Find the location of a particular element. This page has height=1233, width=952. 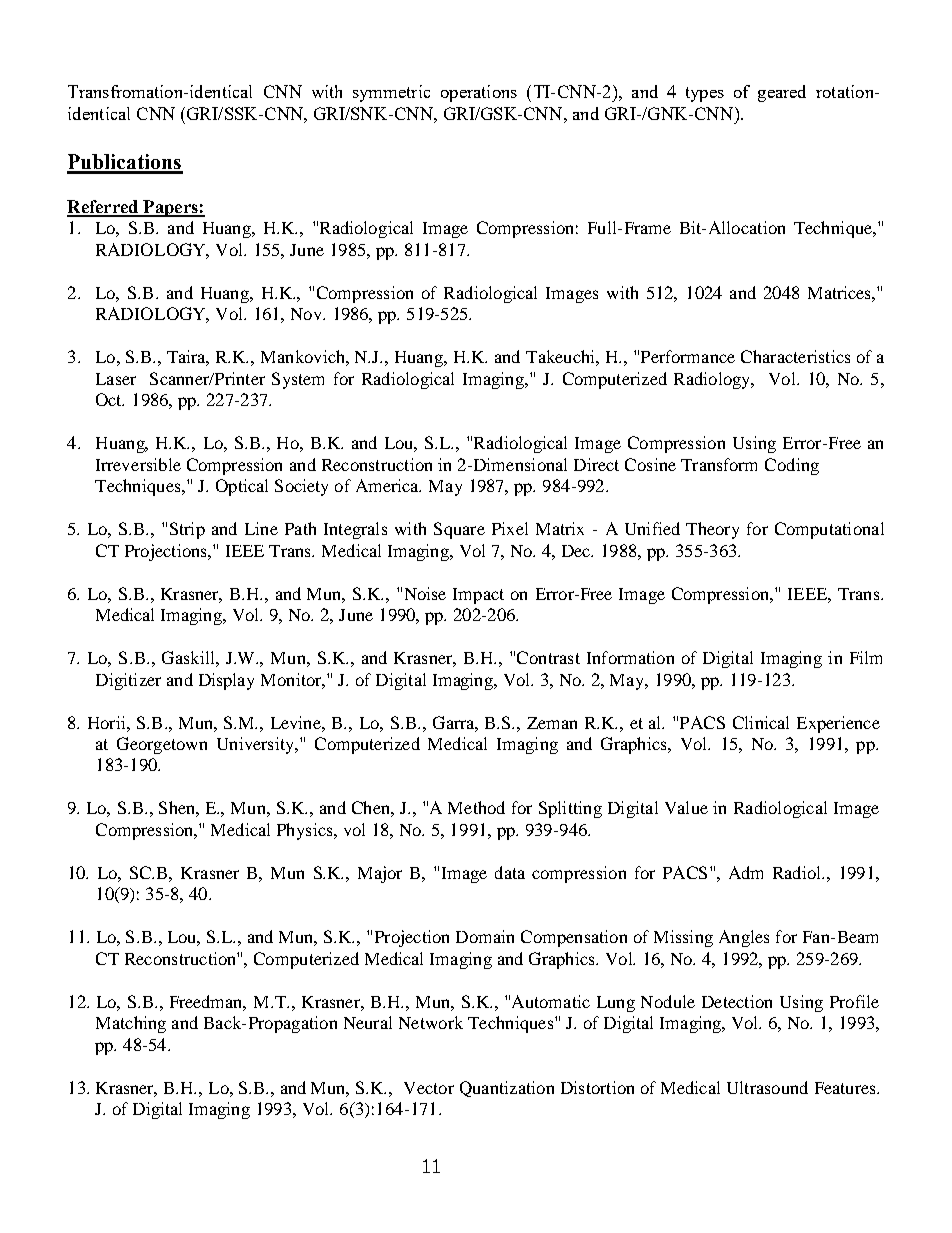

Matching is located at coordinates (131, 1024).
